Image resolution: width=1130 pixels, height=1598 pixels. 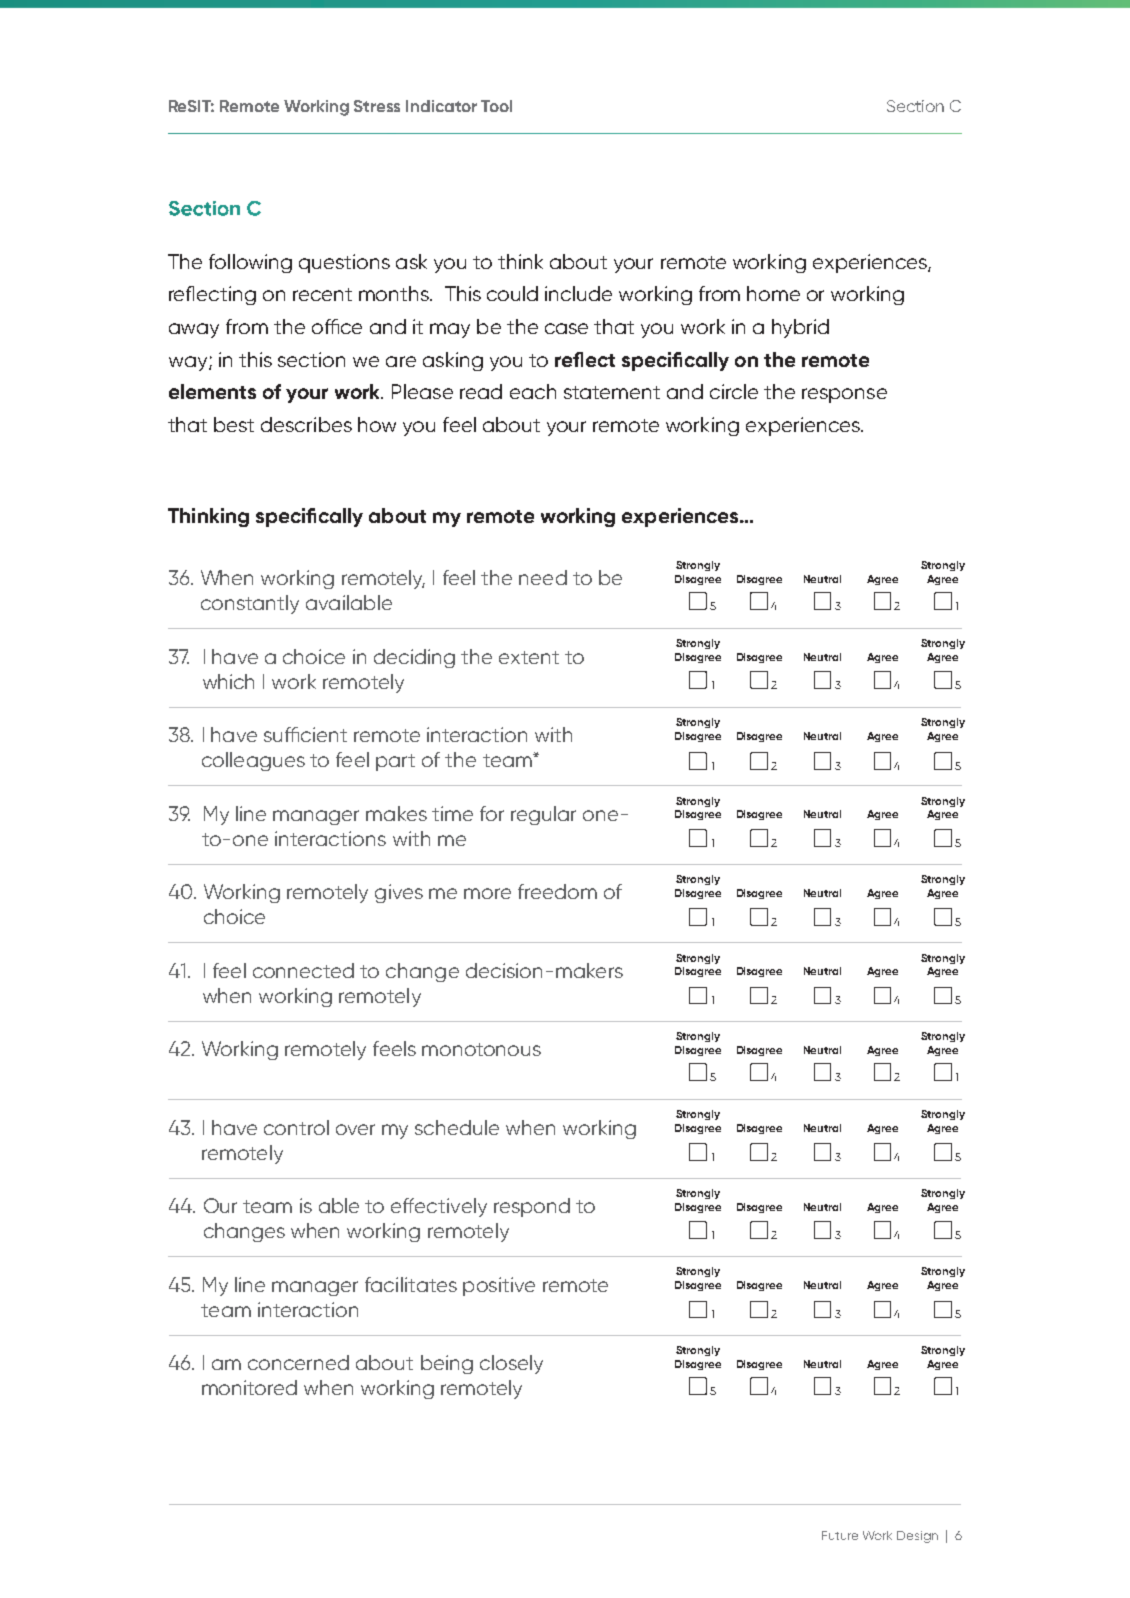 I want to click on Stress, so click(x=377, y=106).
